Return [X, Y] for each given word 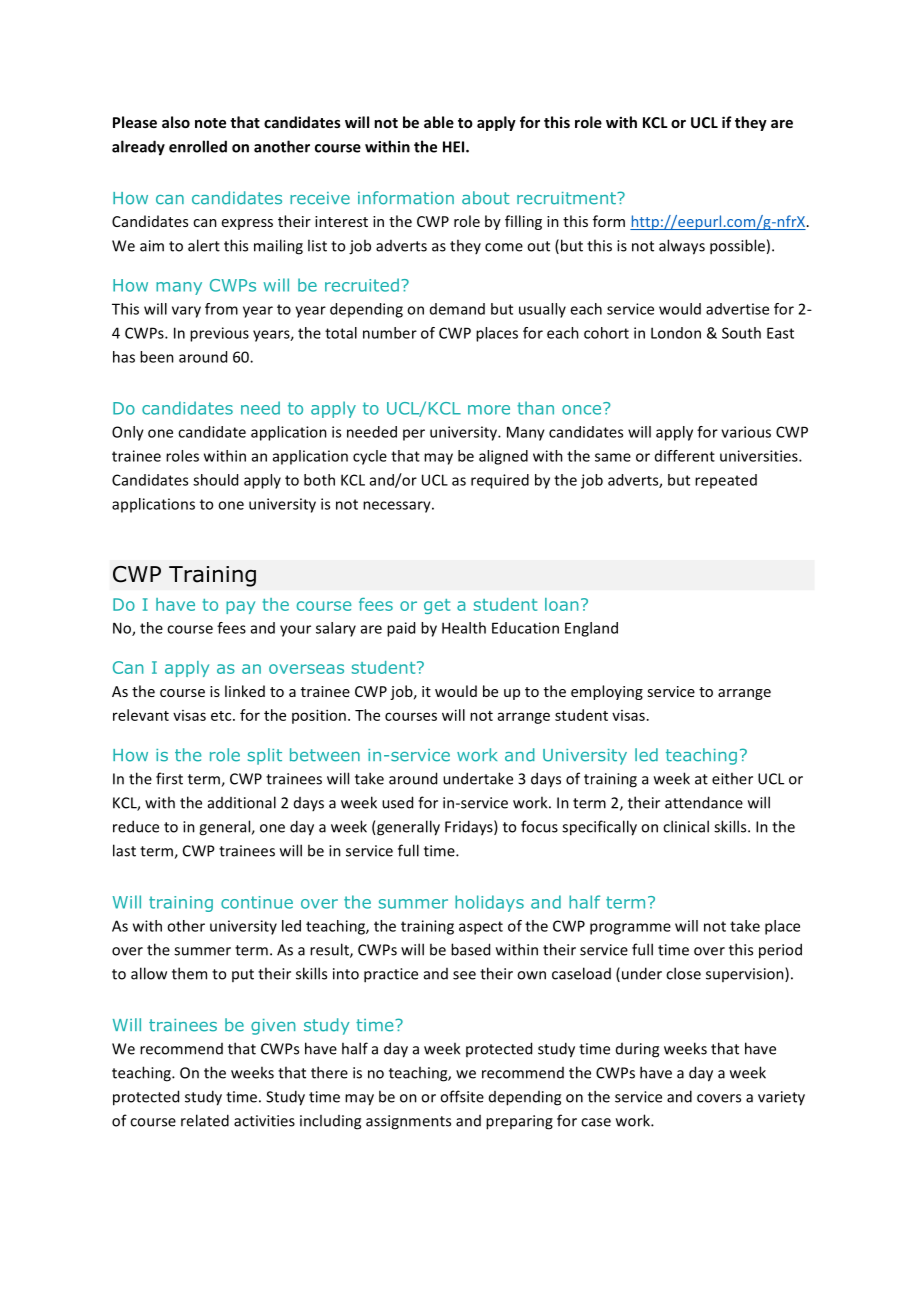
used [397, 802]
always [682, 247]
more [489, 410]
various [746, 432]
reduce [136, 826]
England [591, 629]
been [157, 357]
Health [464, 628]
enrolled [198, 146]
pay [240, 607]
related [205, 1120]
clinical [686, 826]
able [439, 122]
